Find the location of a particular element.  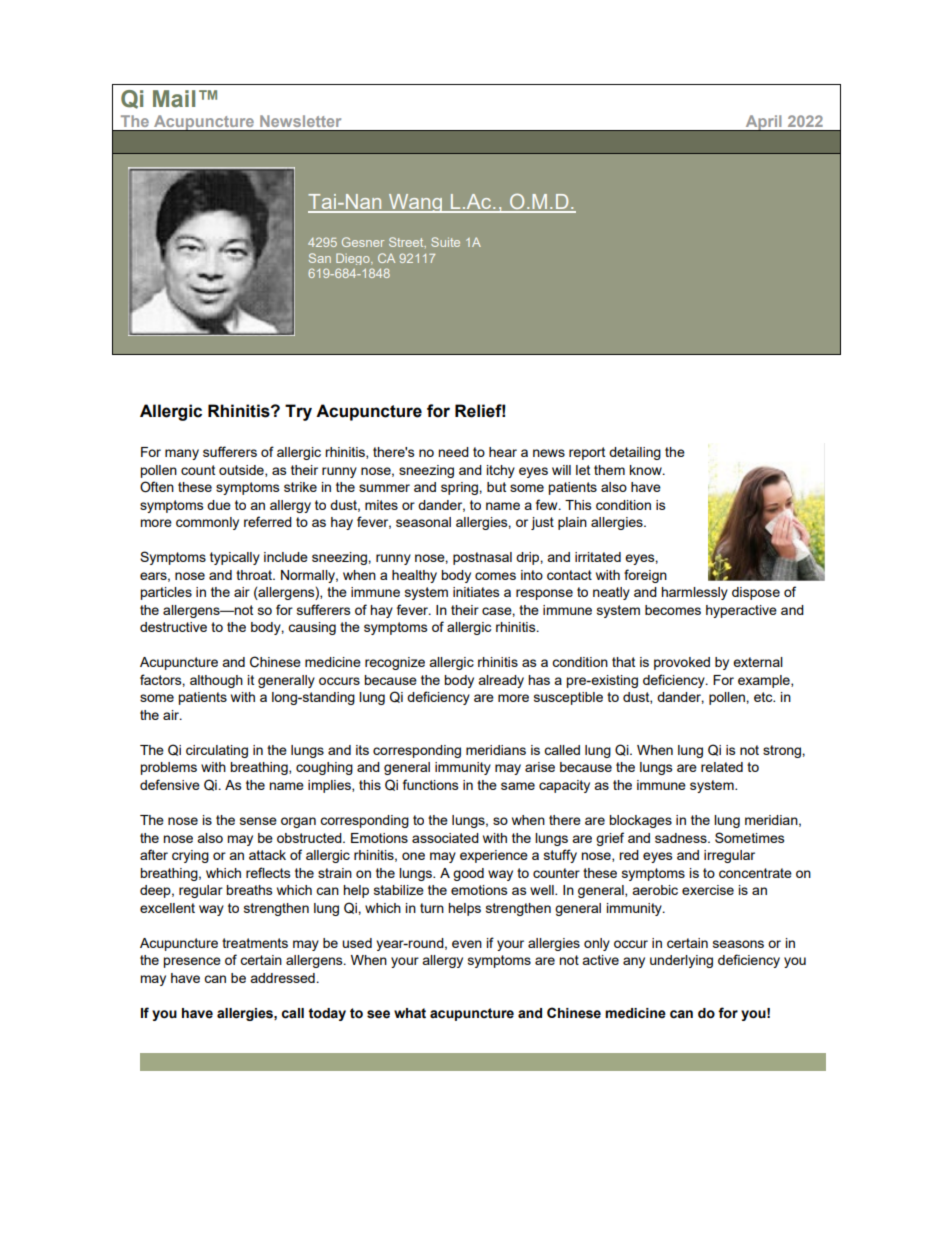

postnasal is located at coordinates (482, 558).
